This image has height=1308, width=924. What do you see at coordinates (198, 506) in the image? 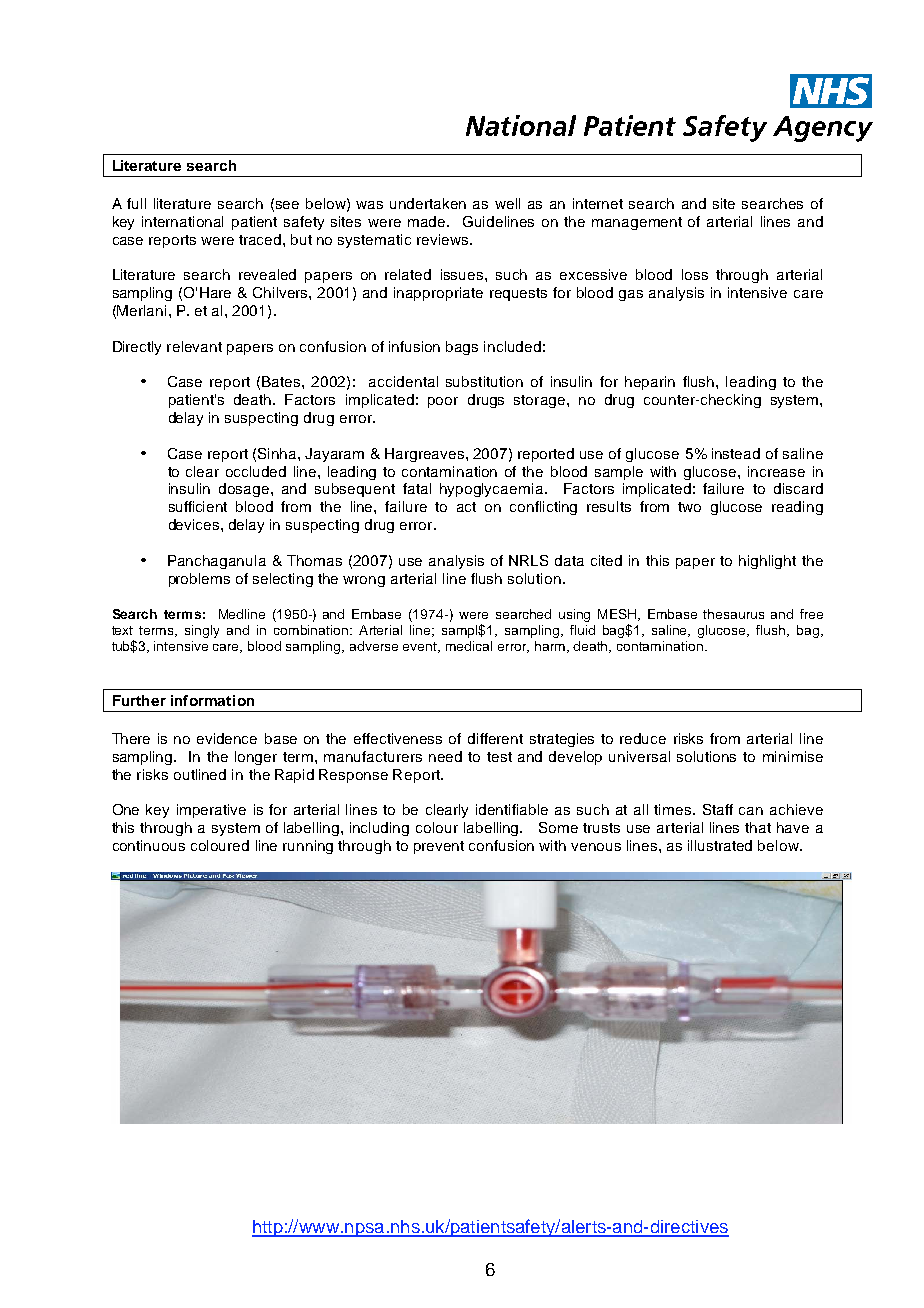
I see `sufficient` at bounding box center [198, 506].
